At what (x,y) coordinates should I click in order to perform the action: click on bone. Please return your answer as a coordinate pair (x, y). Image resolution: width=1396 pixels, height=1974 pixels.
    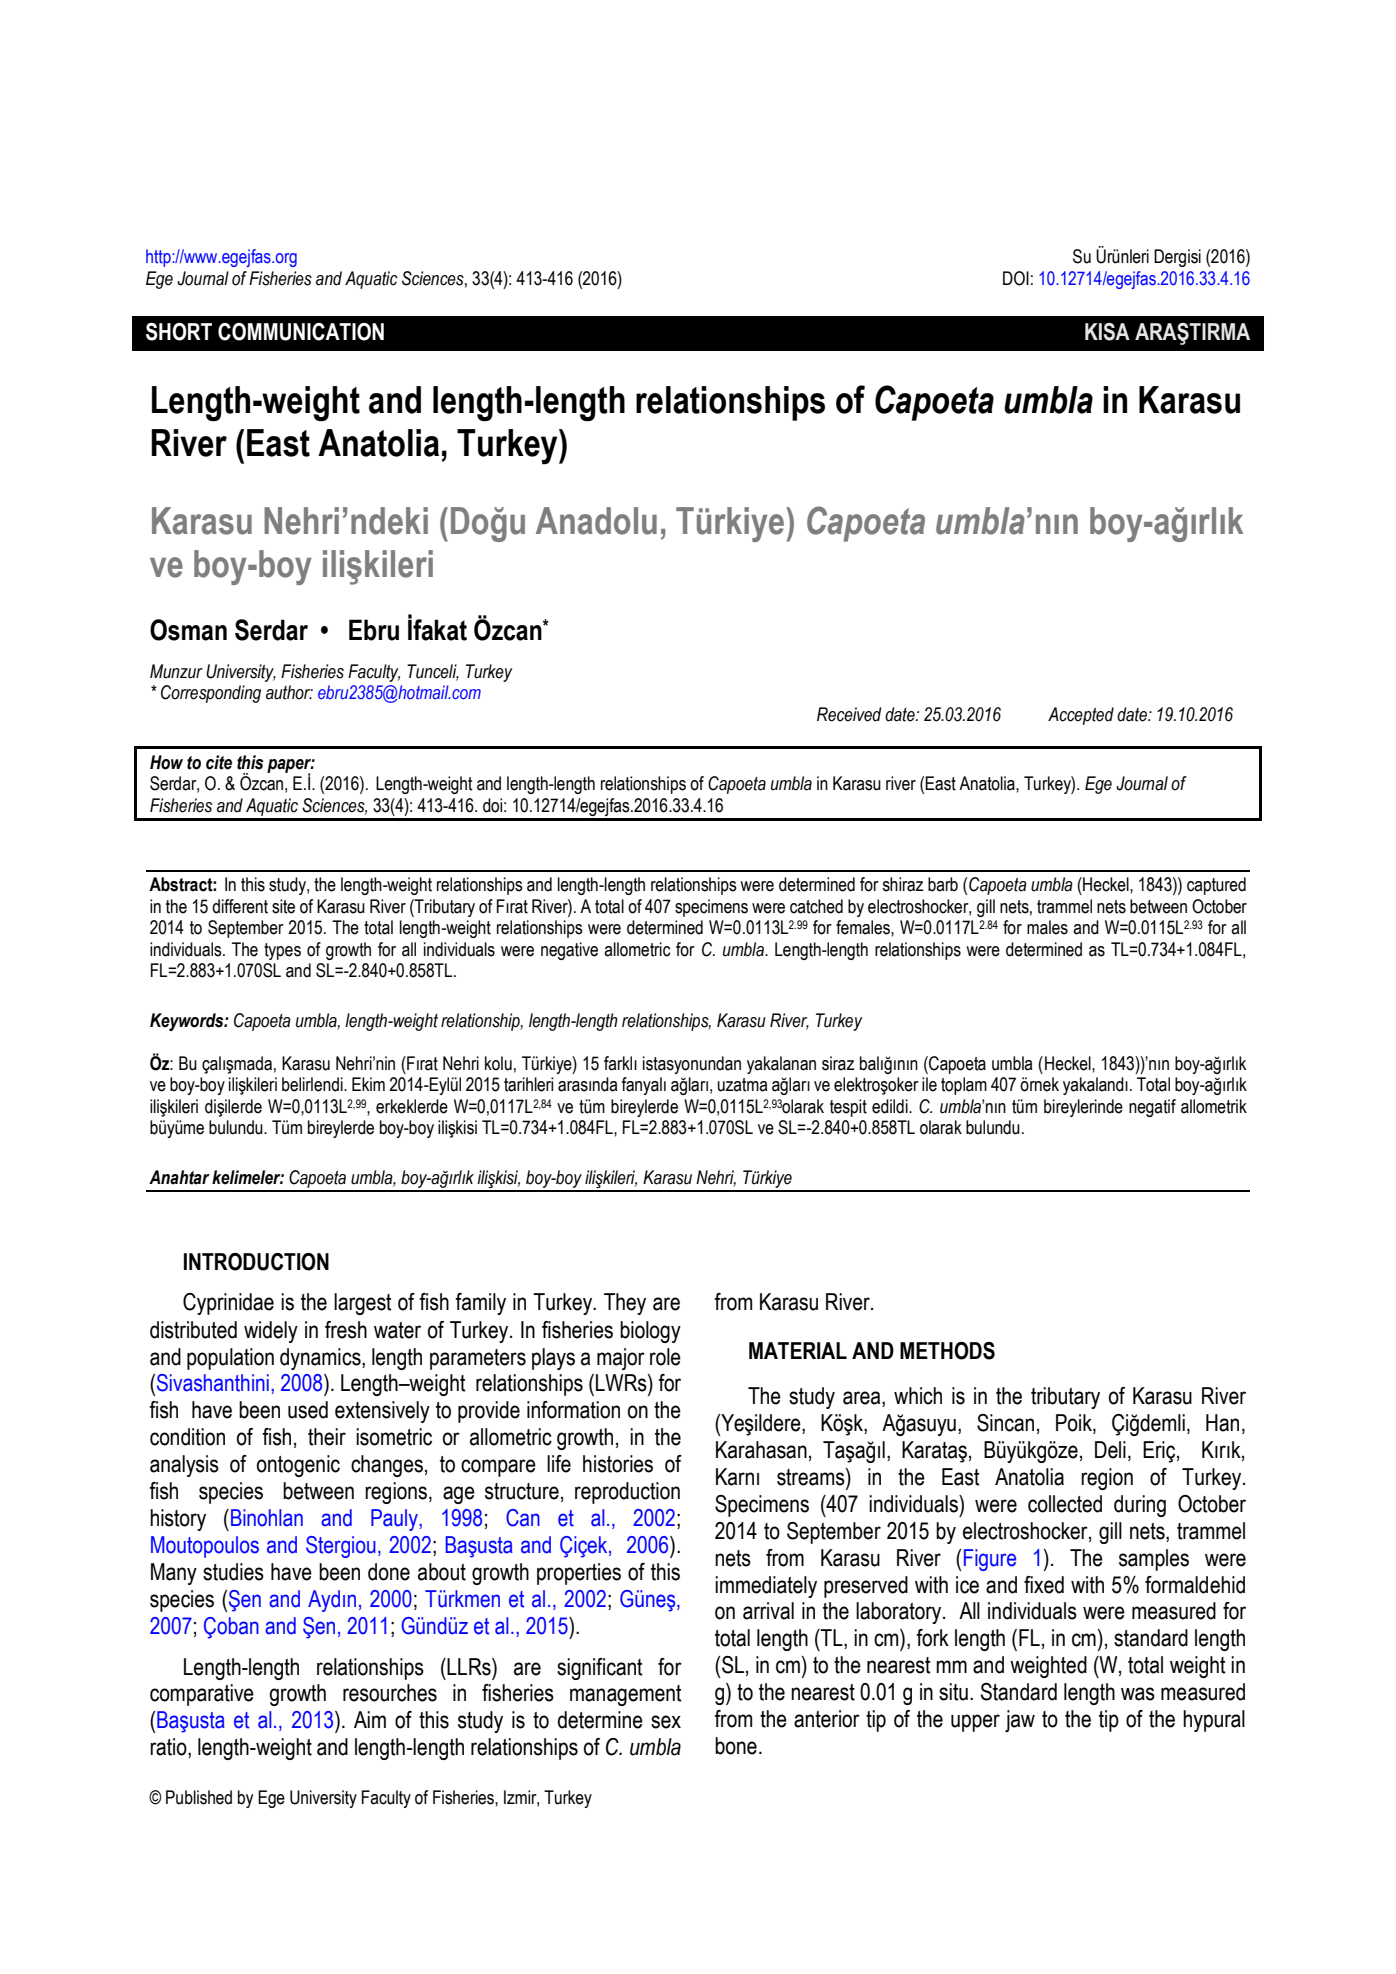
    Looking at the image, I should click on (736, 1746).
